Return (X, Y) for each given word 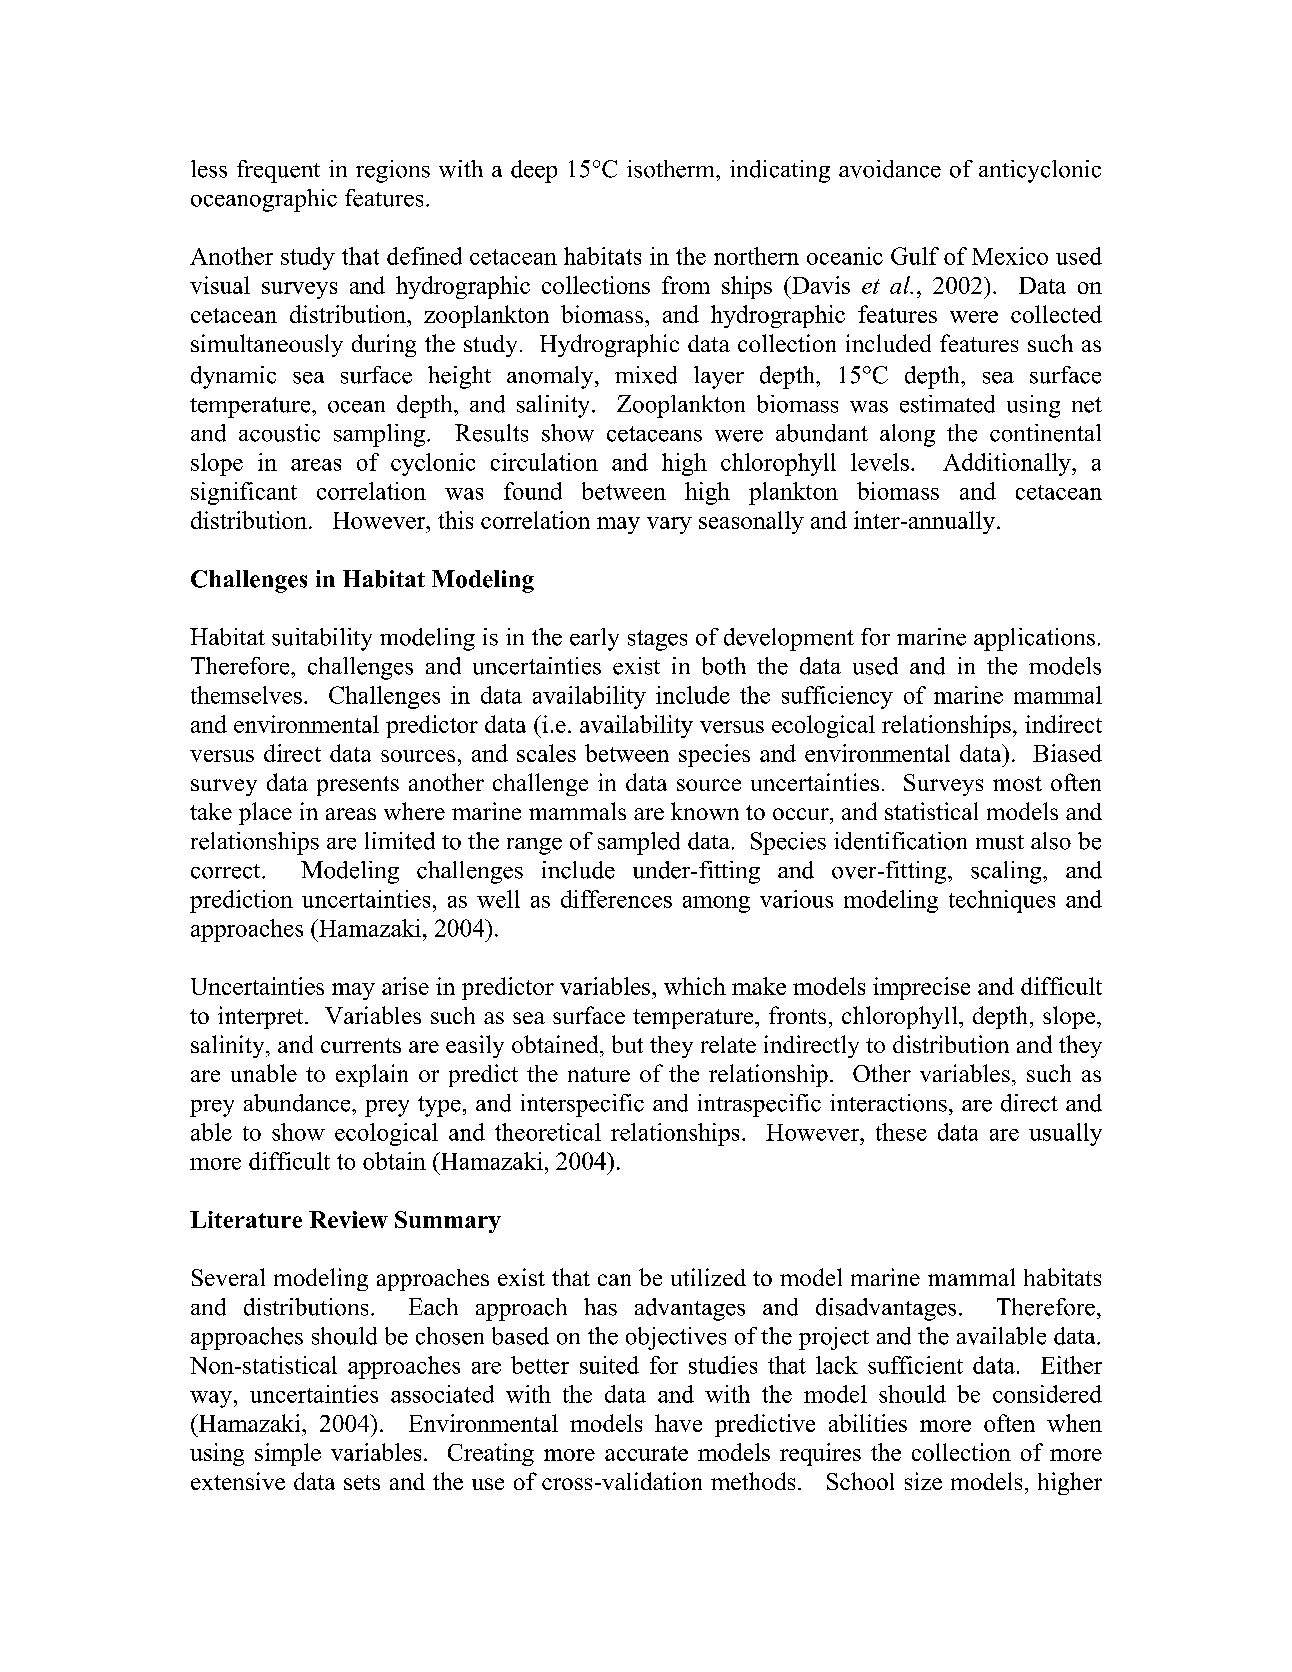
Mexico (1010, 256)
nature (599, 1074)
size (923, 1481)
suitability (322, 639)
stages (657, 640)
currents (361, 1045)
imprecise (921, 988)
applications (1034, 639)
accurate (646, 1453)
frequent (278, 171)
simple (288, 1454)
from (686, 285)
